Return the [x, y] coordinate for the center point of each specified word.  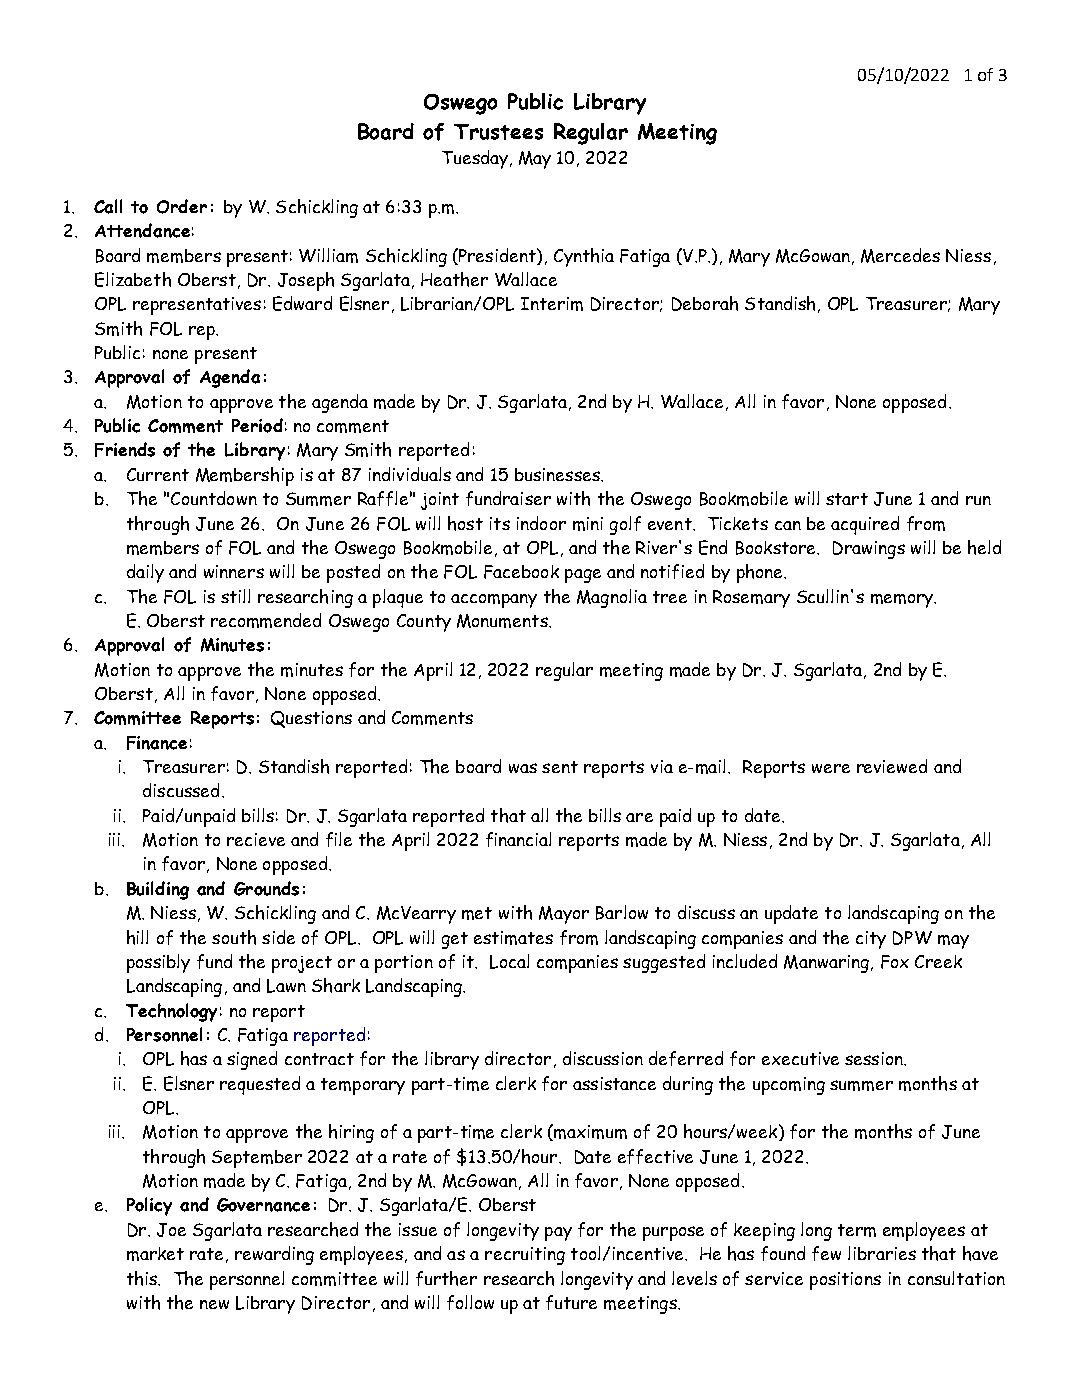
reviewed [892, 766]
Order [182, 206]
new [214, 1304]
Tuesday [476, 159]
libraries [882, 1253]
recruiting [525, 1256]
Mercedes [900, 255]
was [523, 768]
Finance [157, 743]
